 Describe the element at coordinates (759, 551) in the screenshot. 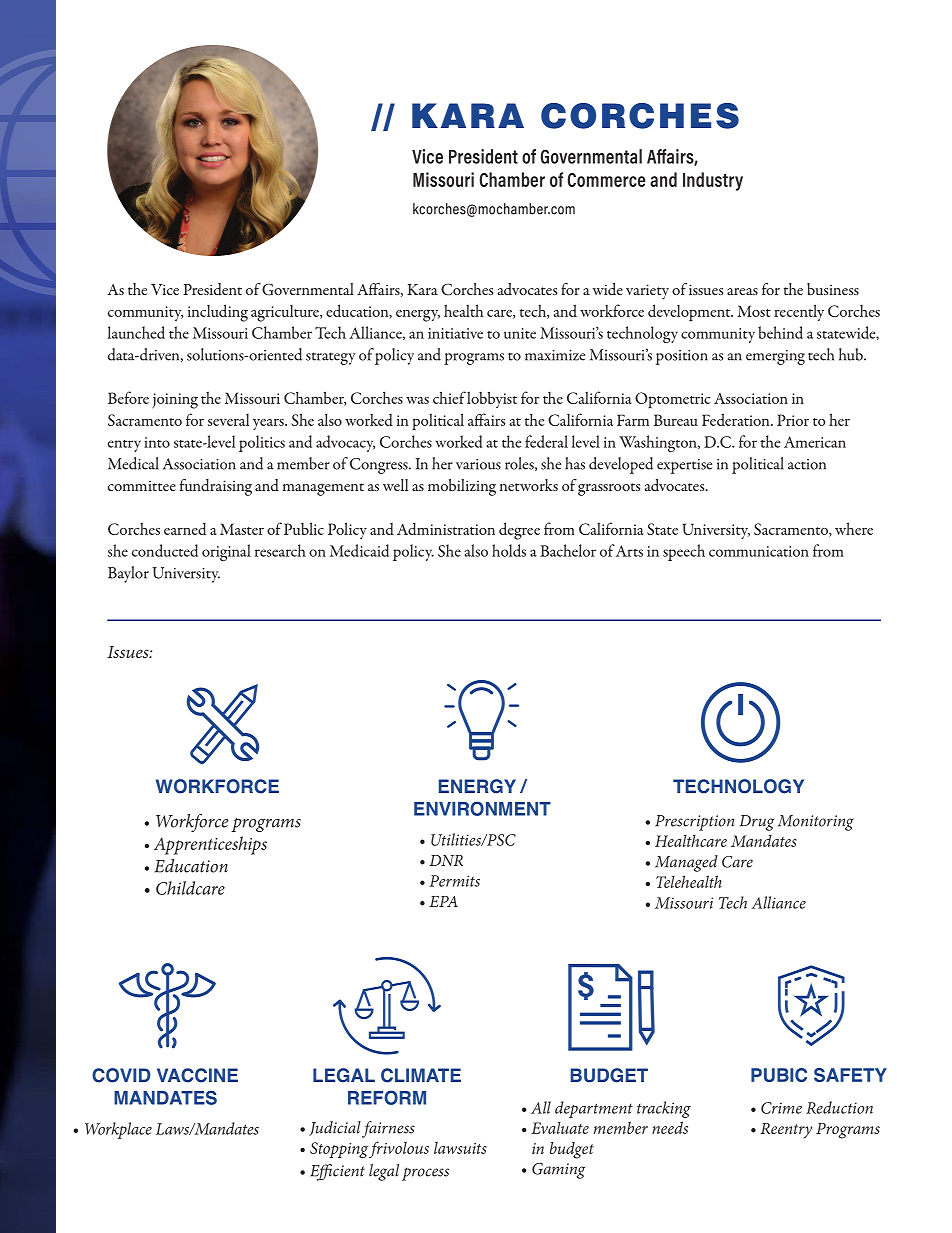

I see `communication` at that location.
